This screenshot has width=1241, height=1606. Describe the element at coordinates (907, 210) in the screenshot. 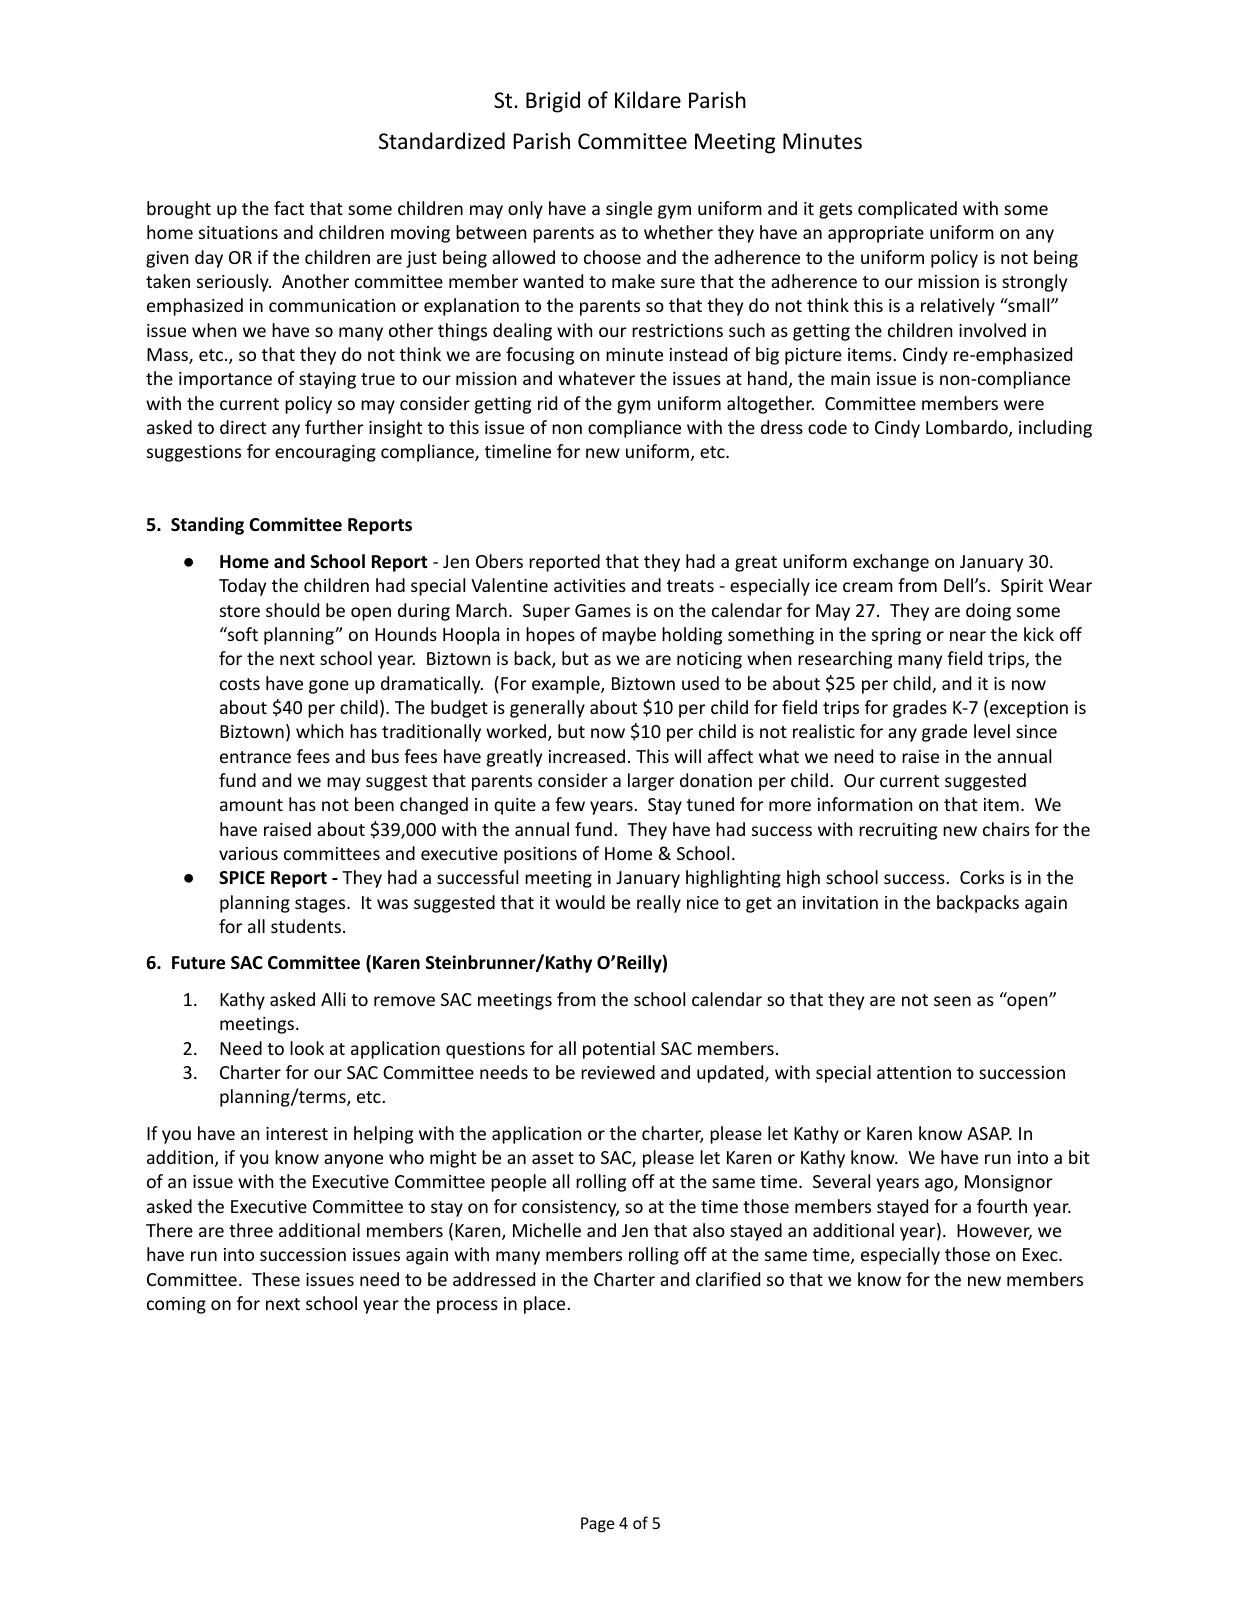

I see `complicated` at that location.
